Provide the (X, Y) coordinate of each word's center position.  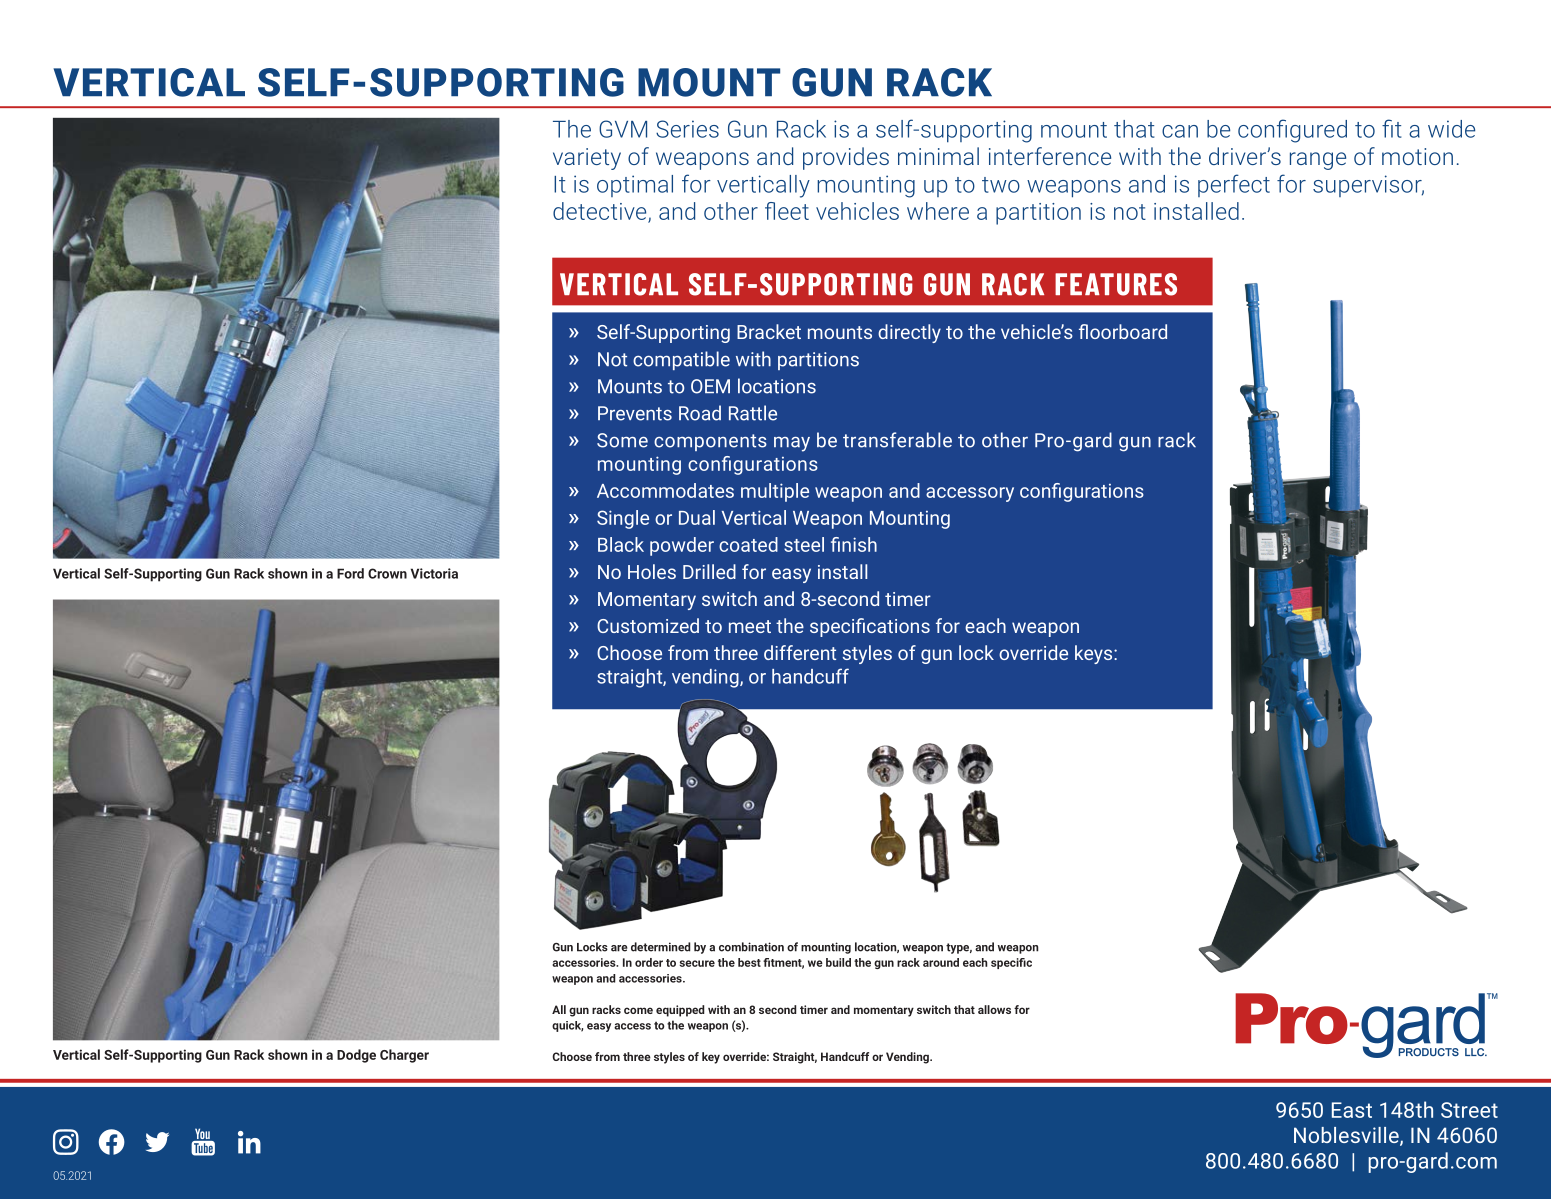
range (1318, 161)
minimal (938, 156)
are (619, 948)
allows (994, 1009)
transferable (897, 440)
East (1352, 1110)
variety (587, 159)
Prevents (635, 413)
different (800, 652)
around (941, 962)
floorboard (1123, 331)
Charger (404, 1056)
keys (1095, 654)
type (959, 948)
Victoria (434, 573)
